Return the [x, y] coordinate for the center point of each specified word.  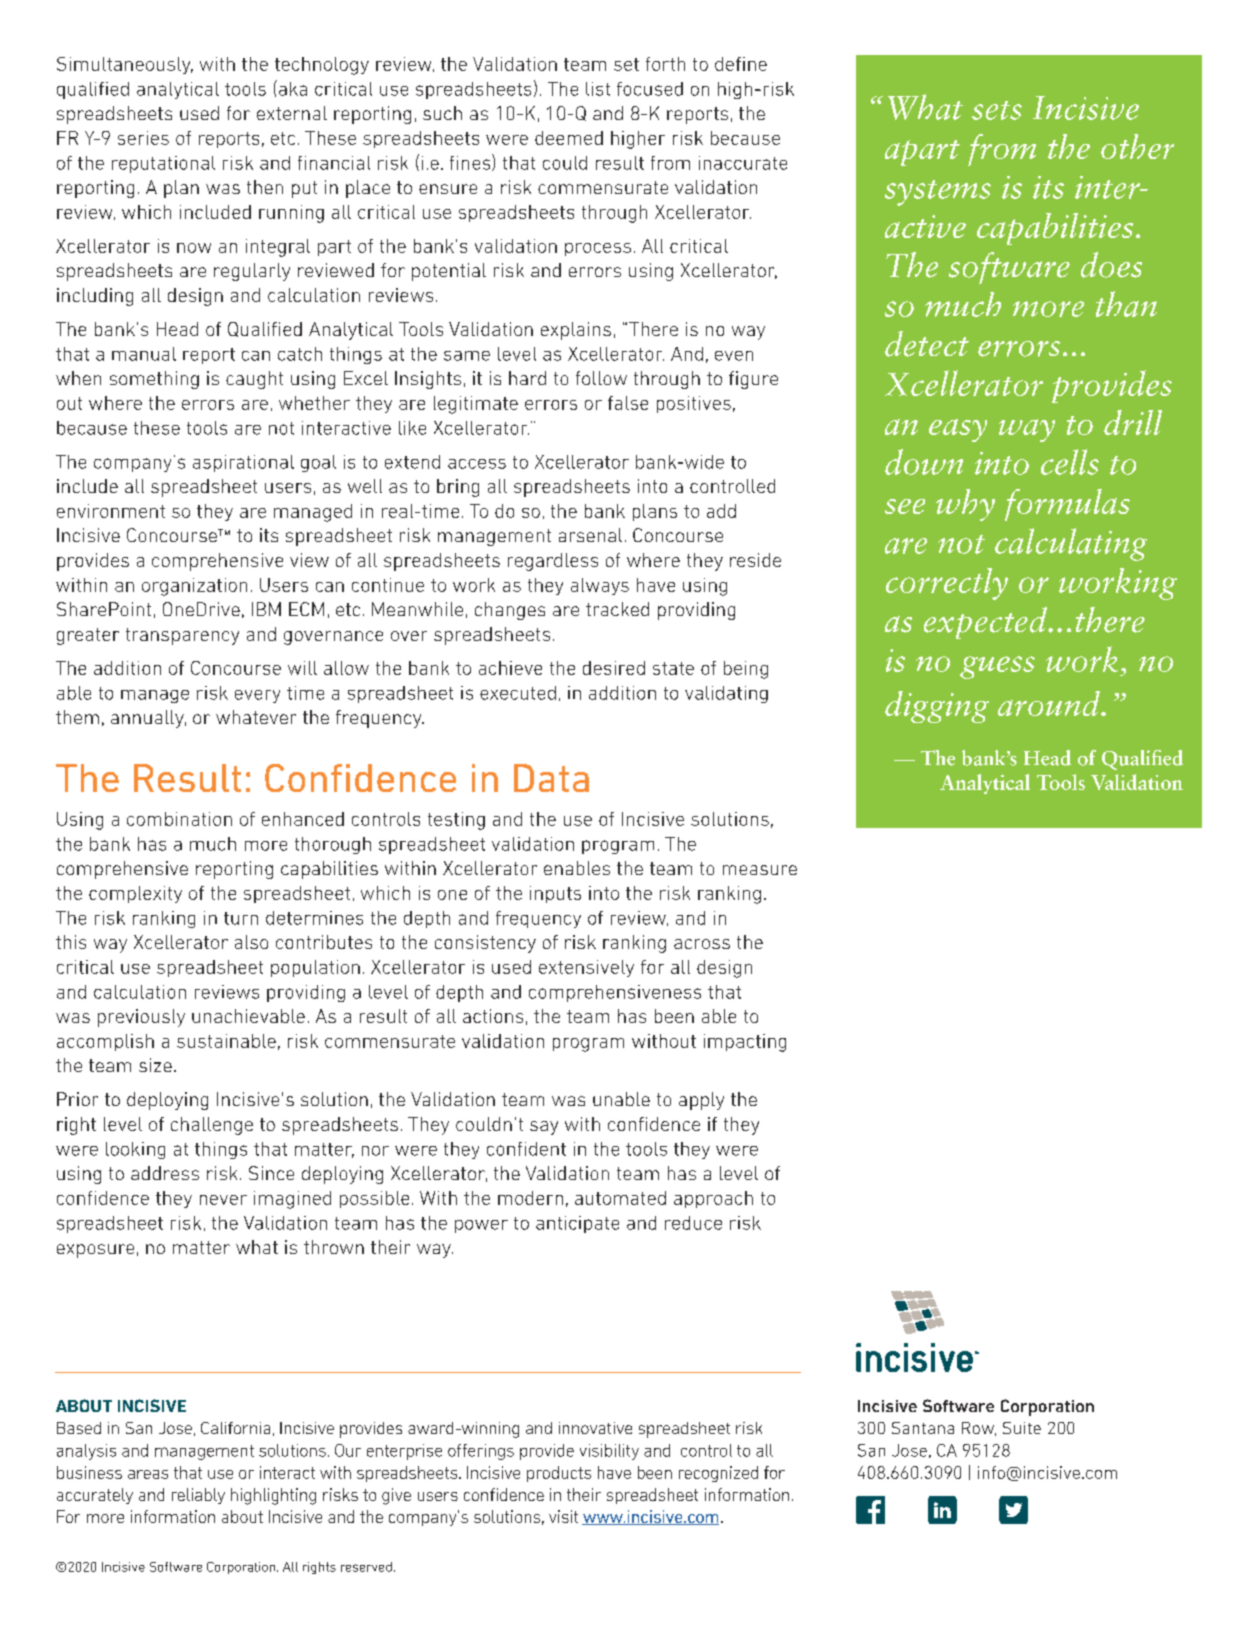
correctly [947, 584]
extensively [586, 968]
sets [997, 110]
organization [194, 587]
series [143, 138]
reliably [198, 1496]
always [600, 586]
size [155, 1065]
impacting [745, 1043]
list [598, 89]
